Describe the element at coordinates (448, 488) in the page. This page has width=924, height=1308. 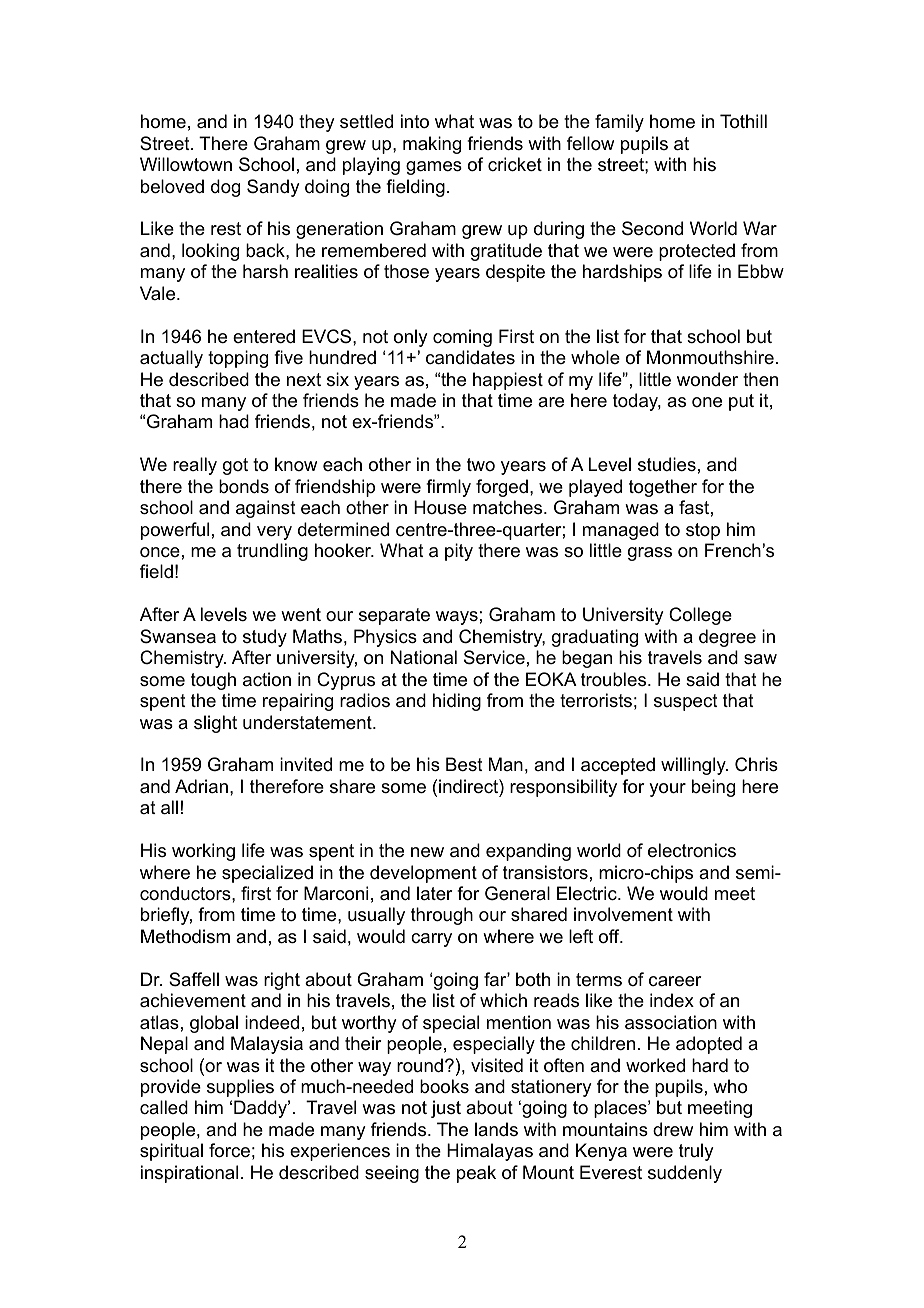
I see `firmly` at that location.
